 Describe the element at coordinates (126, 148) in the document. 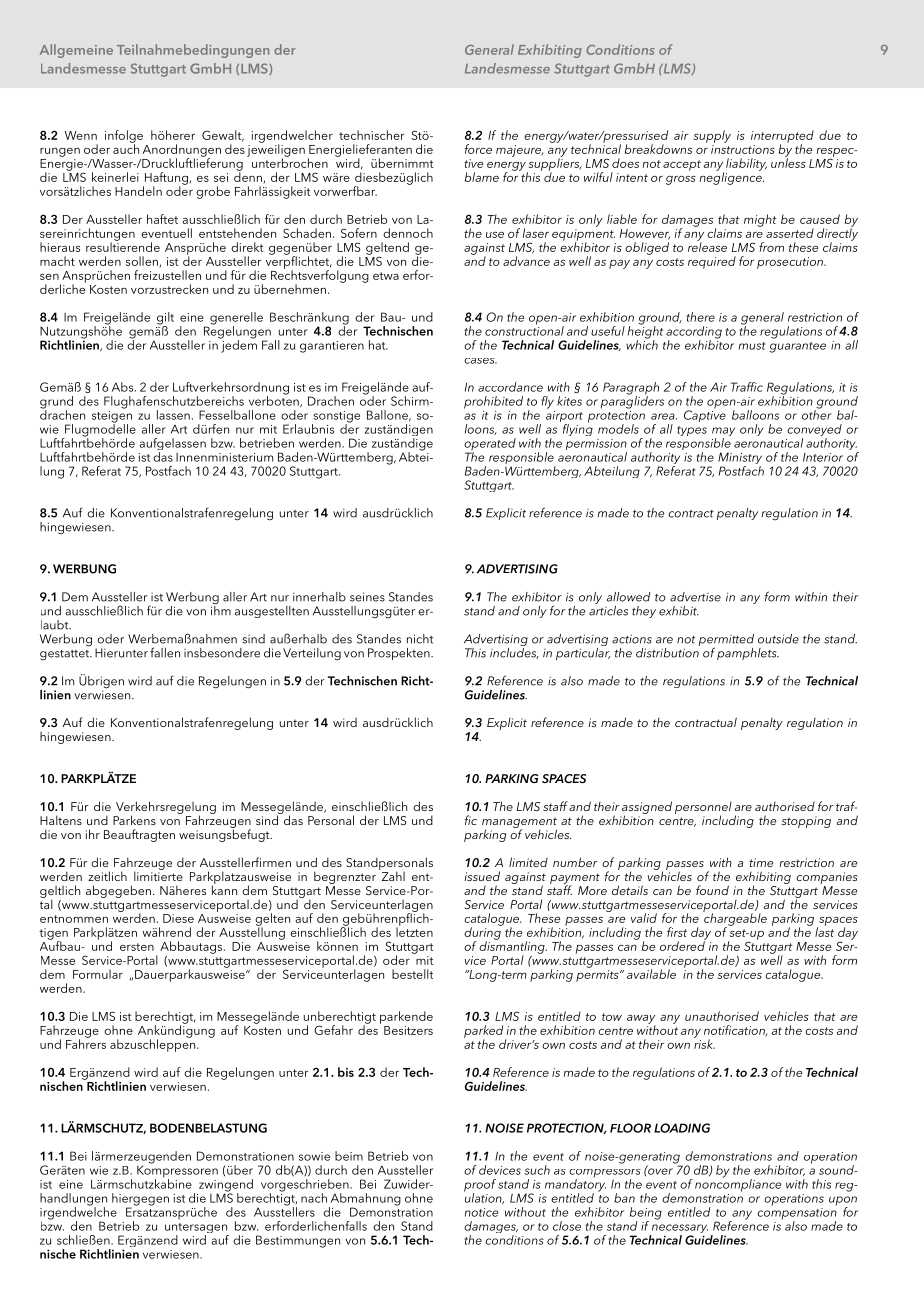

I see `auch` at that location.
